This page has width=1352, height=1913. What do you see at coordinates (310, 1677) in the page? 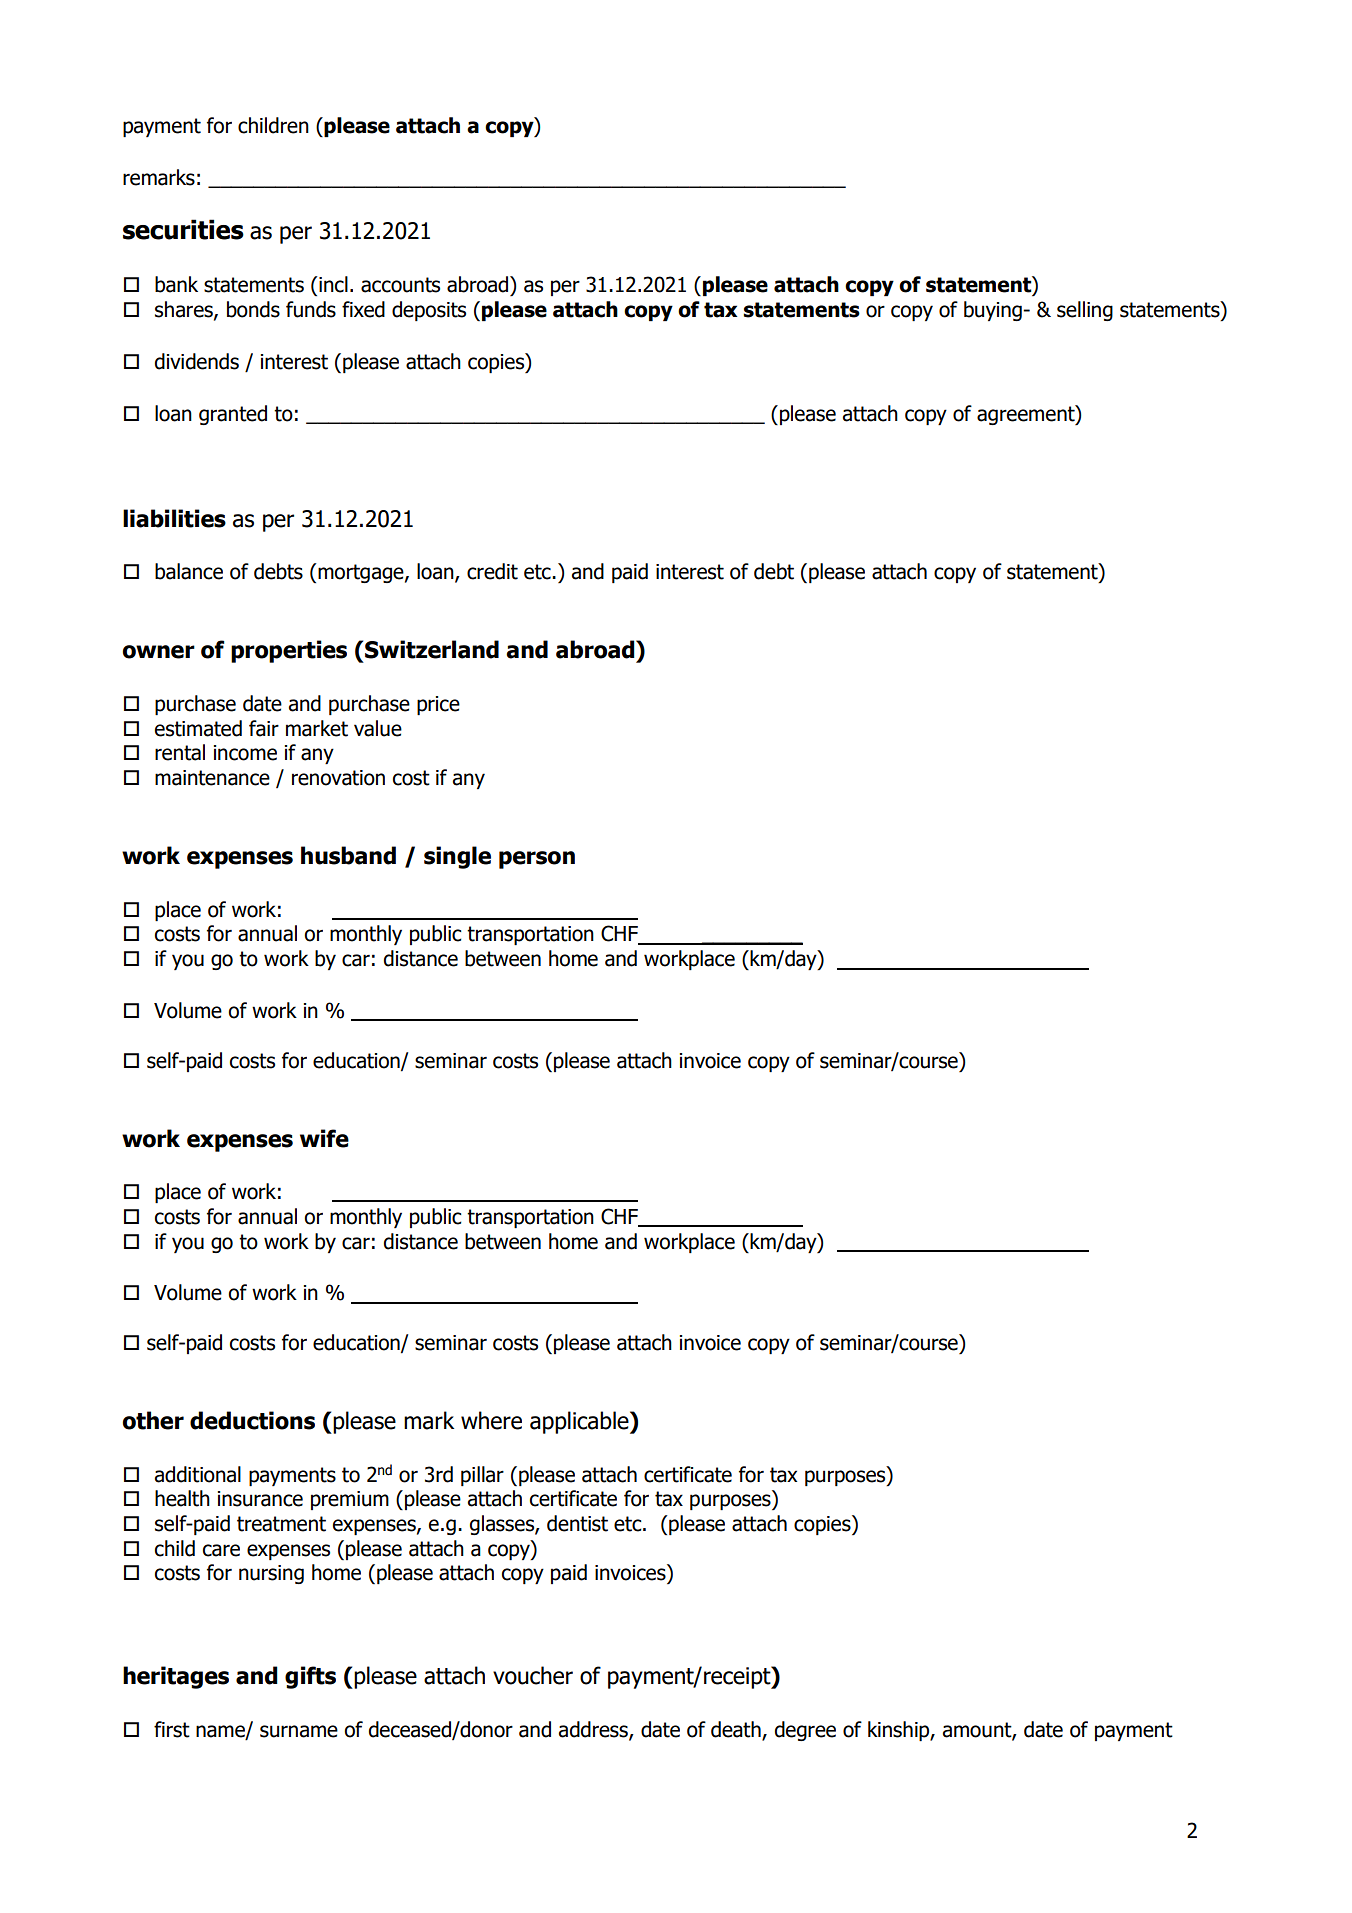
I see `gifts` at bounding box center [310, 1677].
